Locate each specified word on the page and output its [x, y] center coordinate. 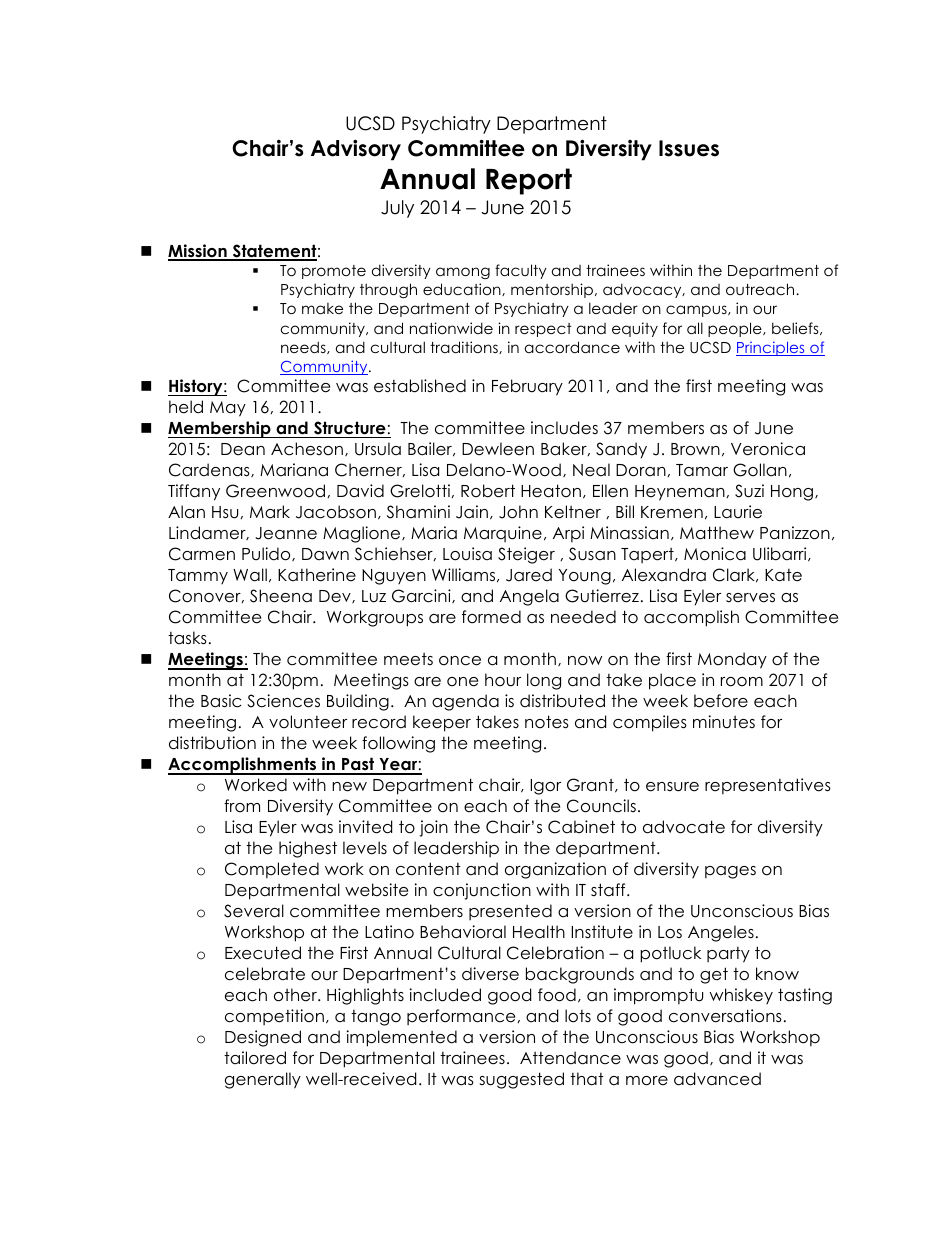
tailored [255, 1058]
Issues [689, 148]
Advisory [356, 150]
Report [529, 181]
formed [491, 617]
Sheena [281, 596]
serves [750, 598]
